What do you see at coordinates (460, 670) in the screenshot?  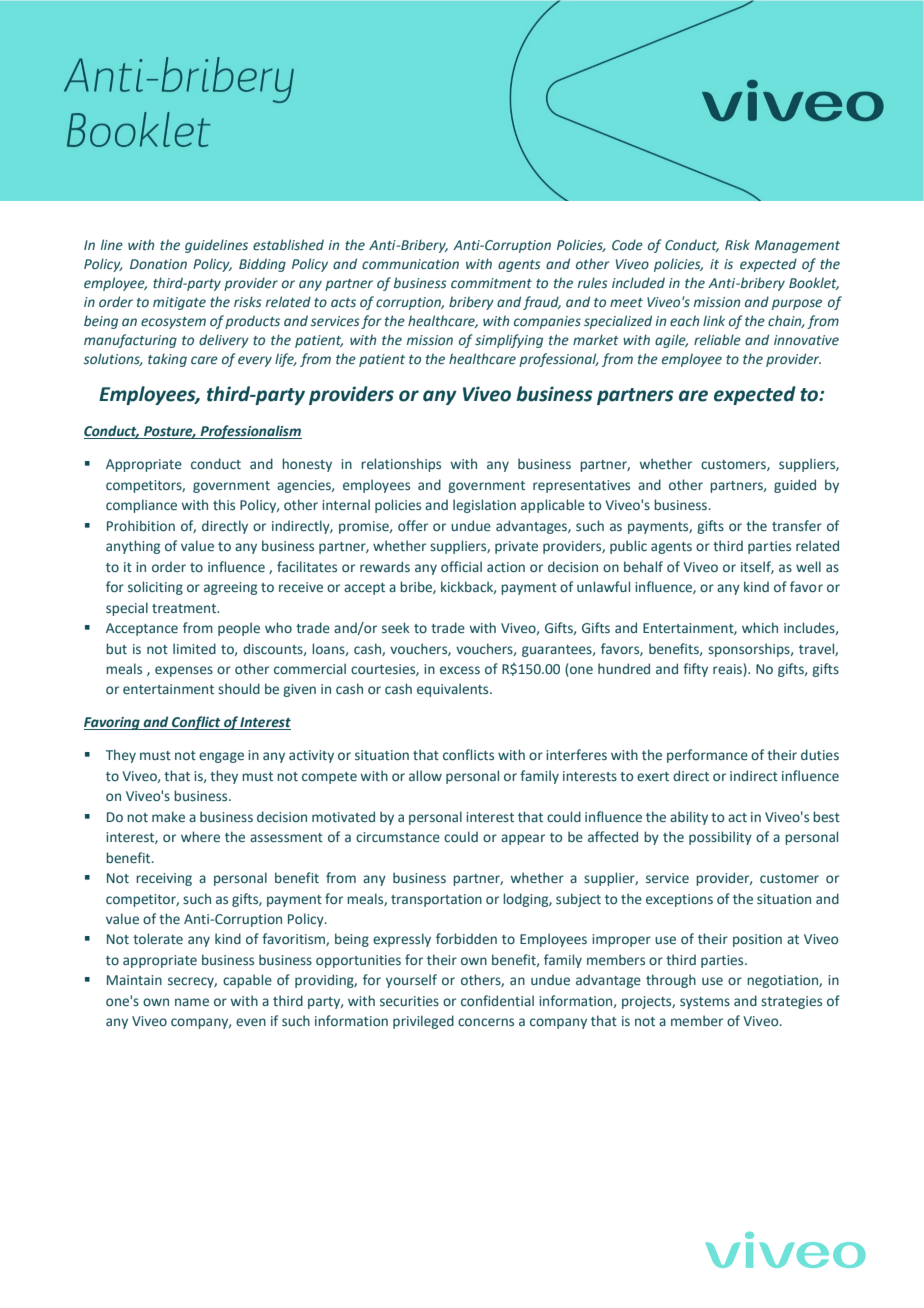 I see `excess` at bounding box center [460, 670].
